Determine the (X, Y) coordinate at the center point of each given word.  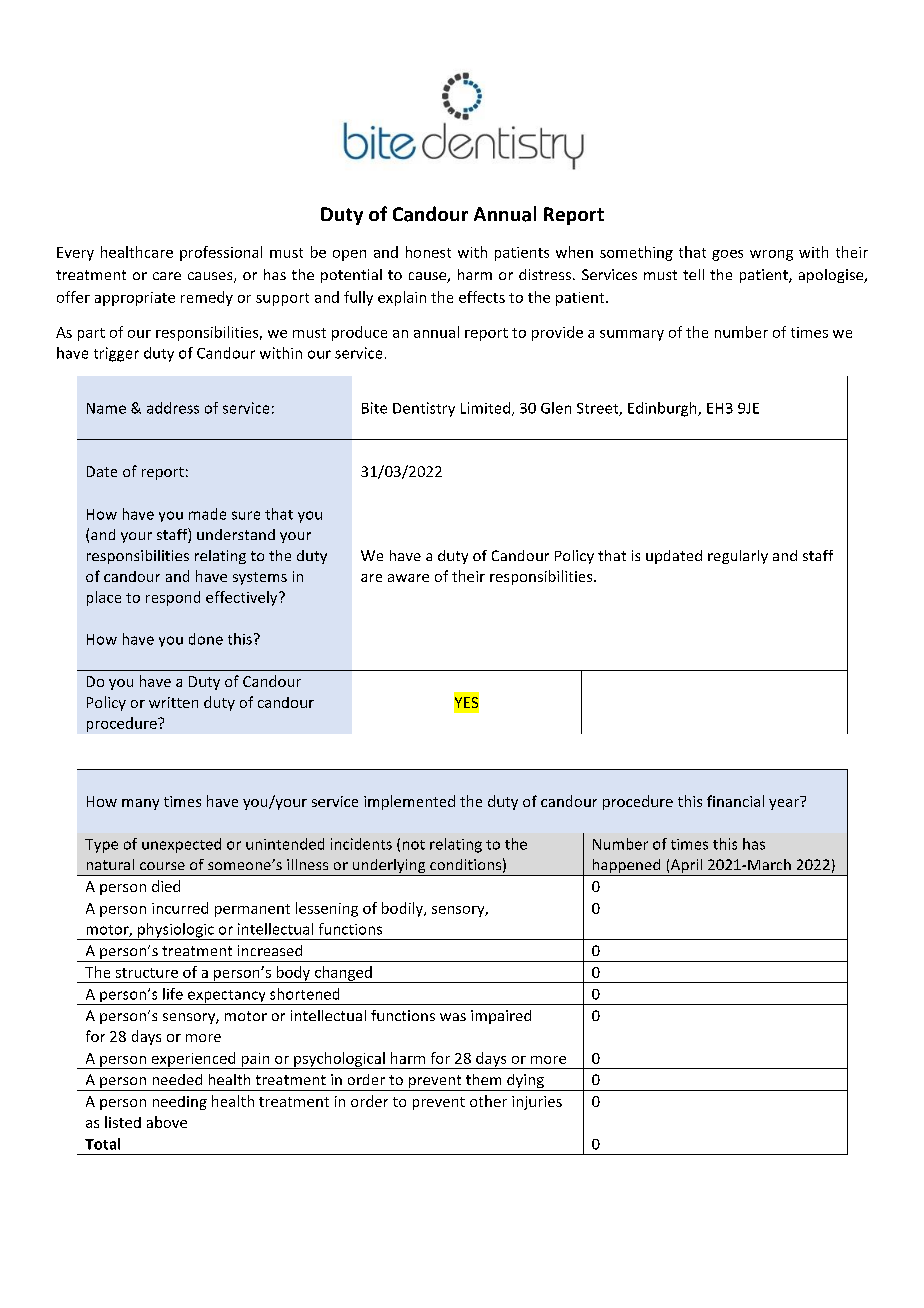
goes (727, 255)
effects (482, 297)
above (167, 1122)
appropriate (135, 299)
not (414, 845)
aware (408, 578)
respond (173, 598)
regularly (738, 557)
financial (735, 801)
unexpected (181, 845)
